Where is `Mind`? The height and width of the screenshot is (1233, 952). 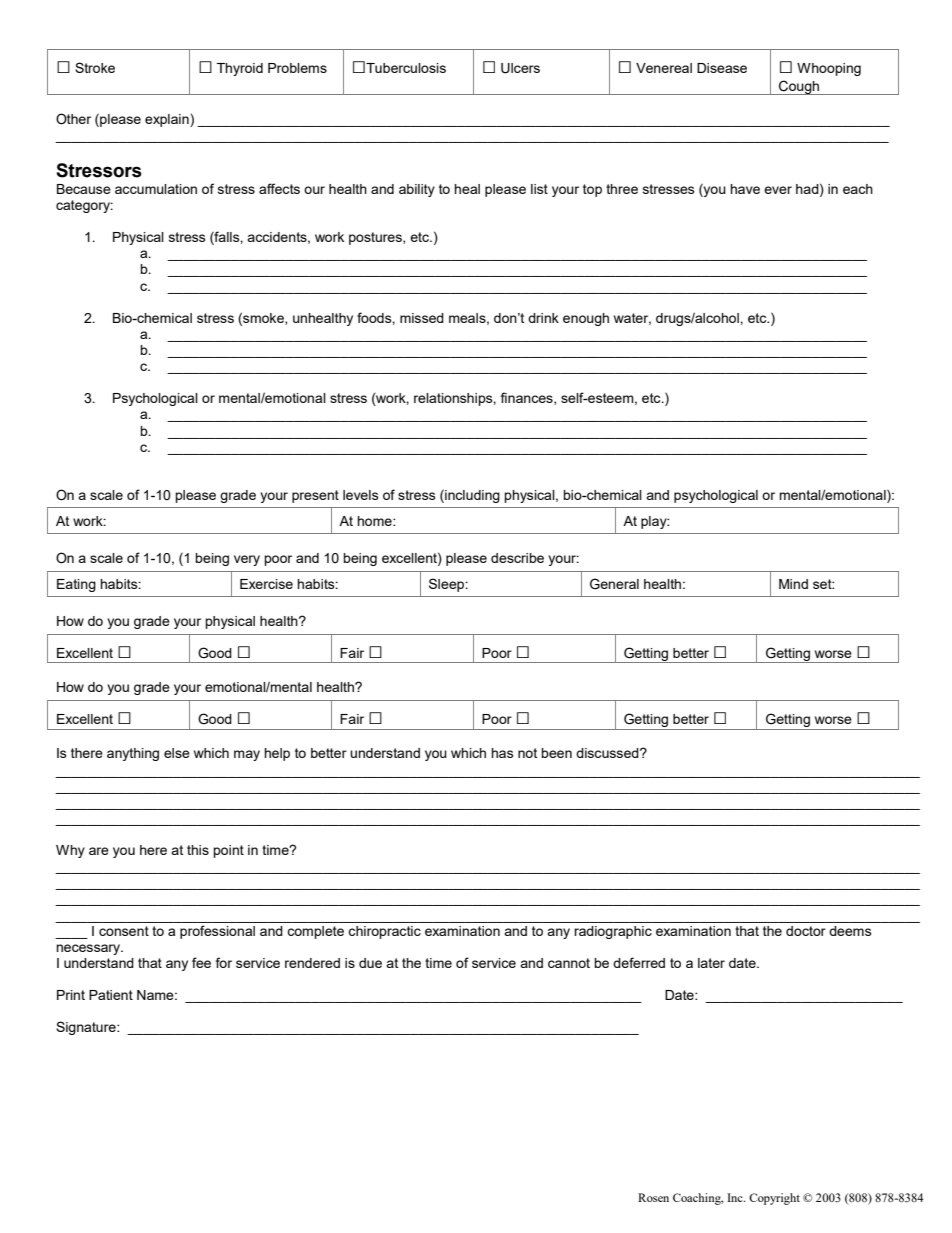 Mind is located at coordinates (793, 584).
